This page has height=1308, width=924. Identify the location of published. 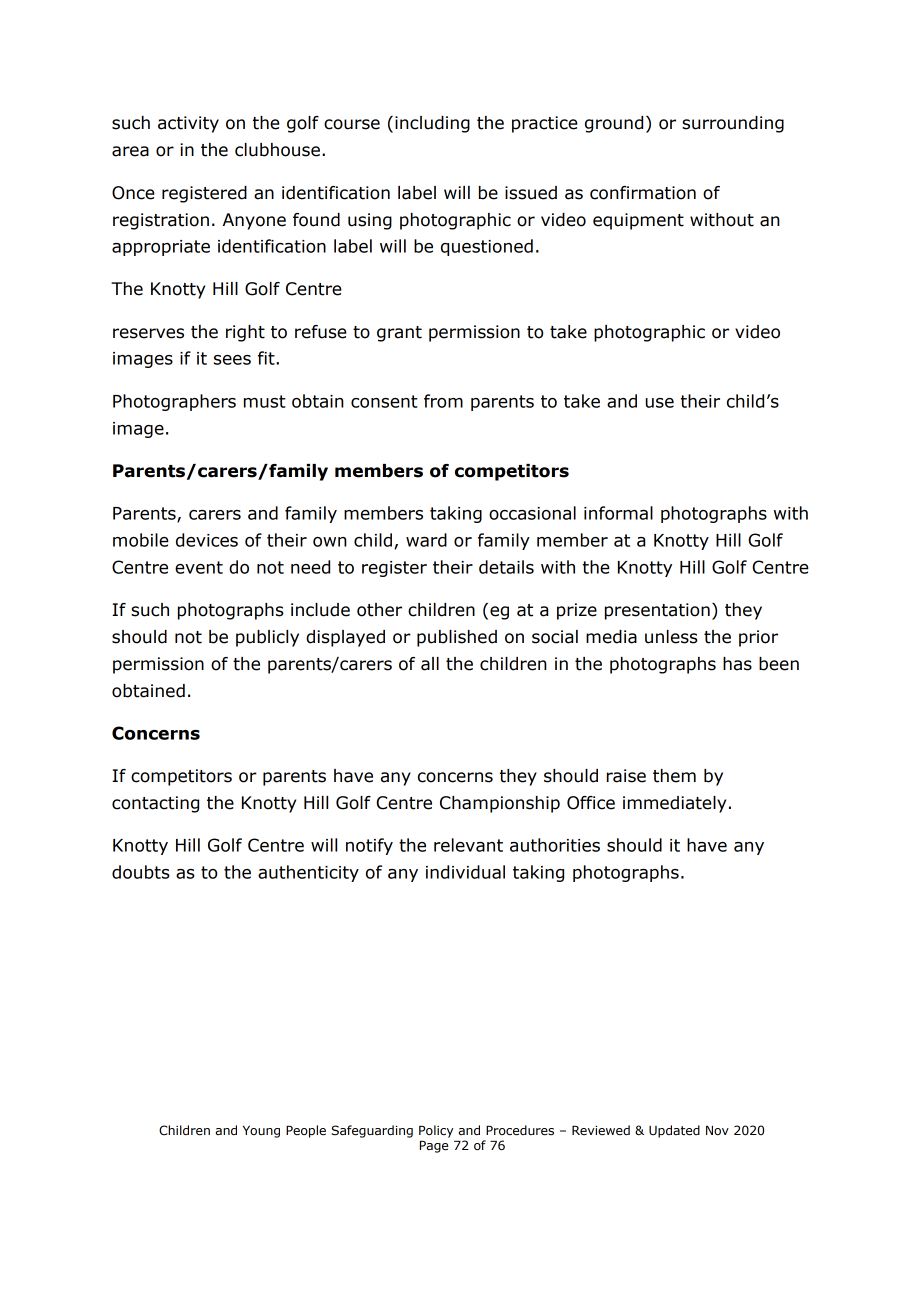
(457, 638).
